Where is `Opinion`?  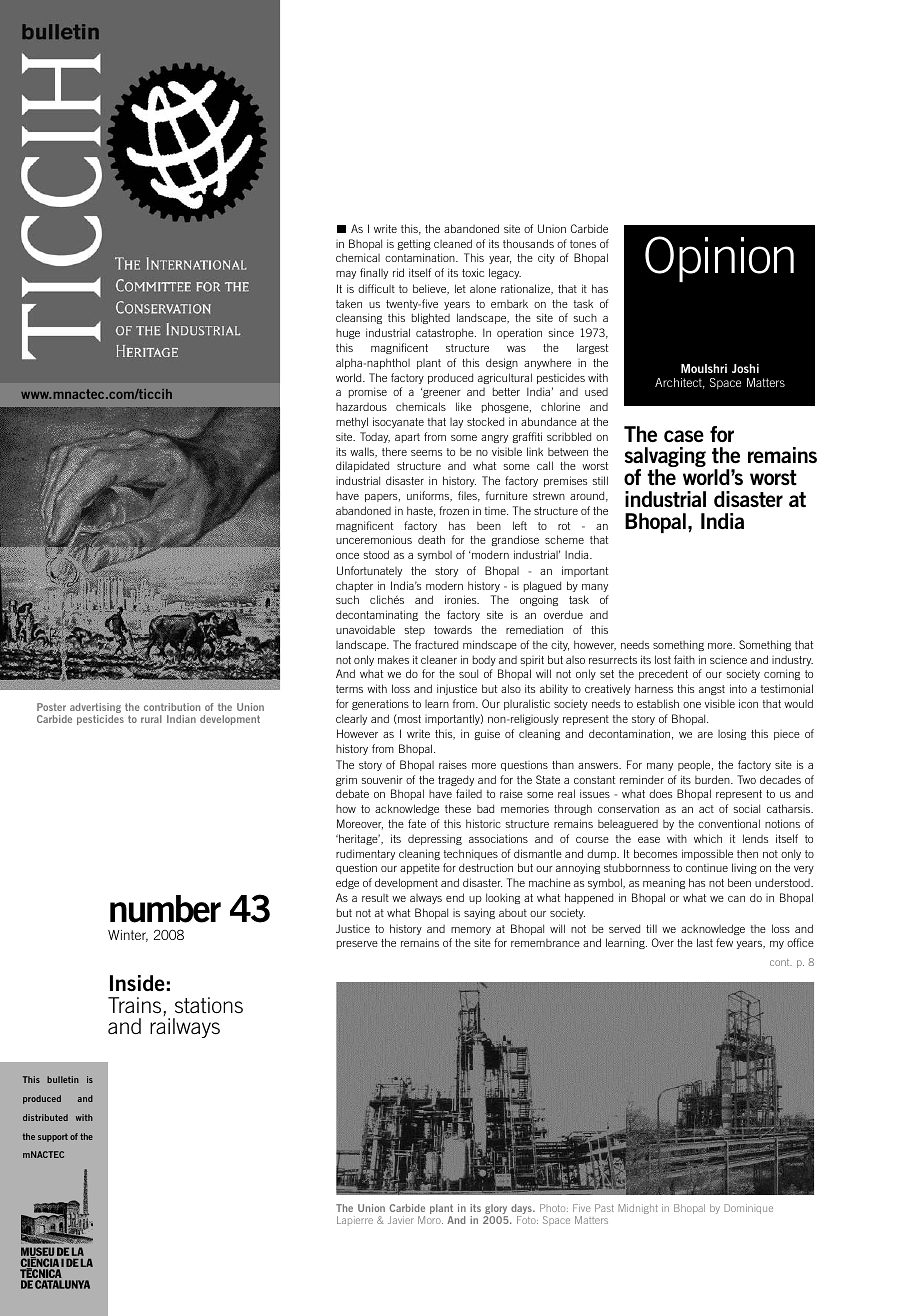
Opinion is located at coordinates (719, 259).
